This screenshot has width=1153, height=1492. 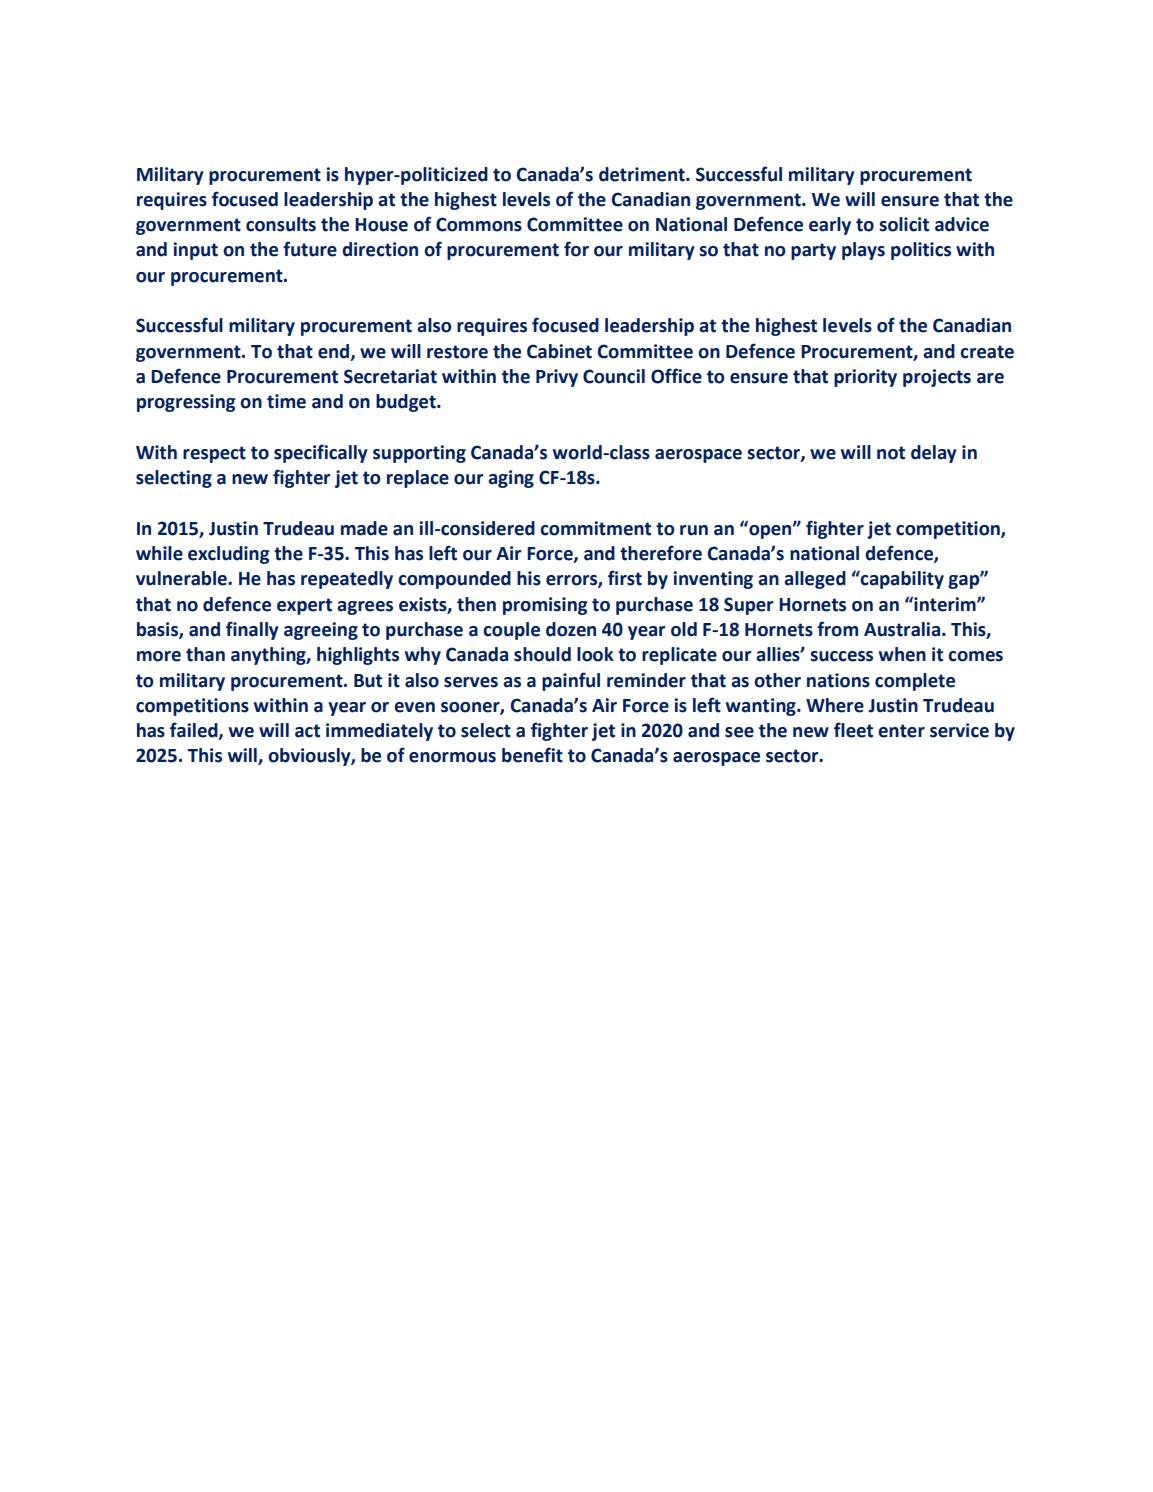 I want to click on plays, so click(x=863, y=251).
